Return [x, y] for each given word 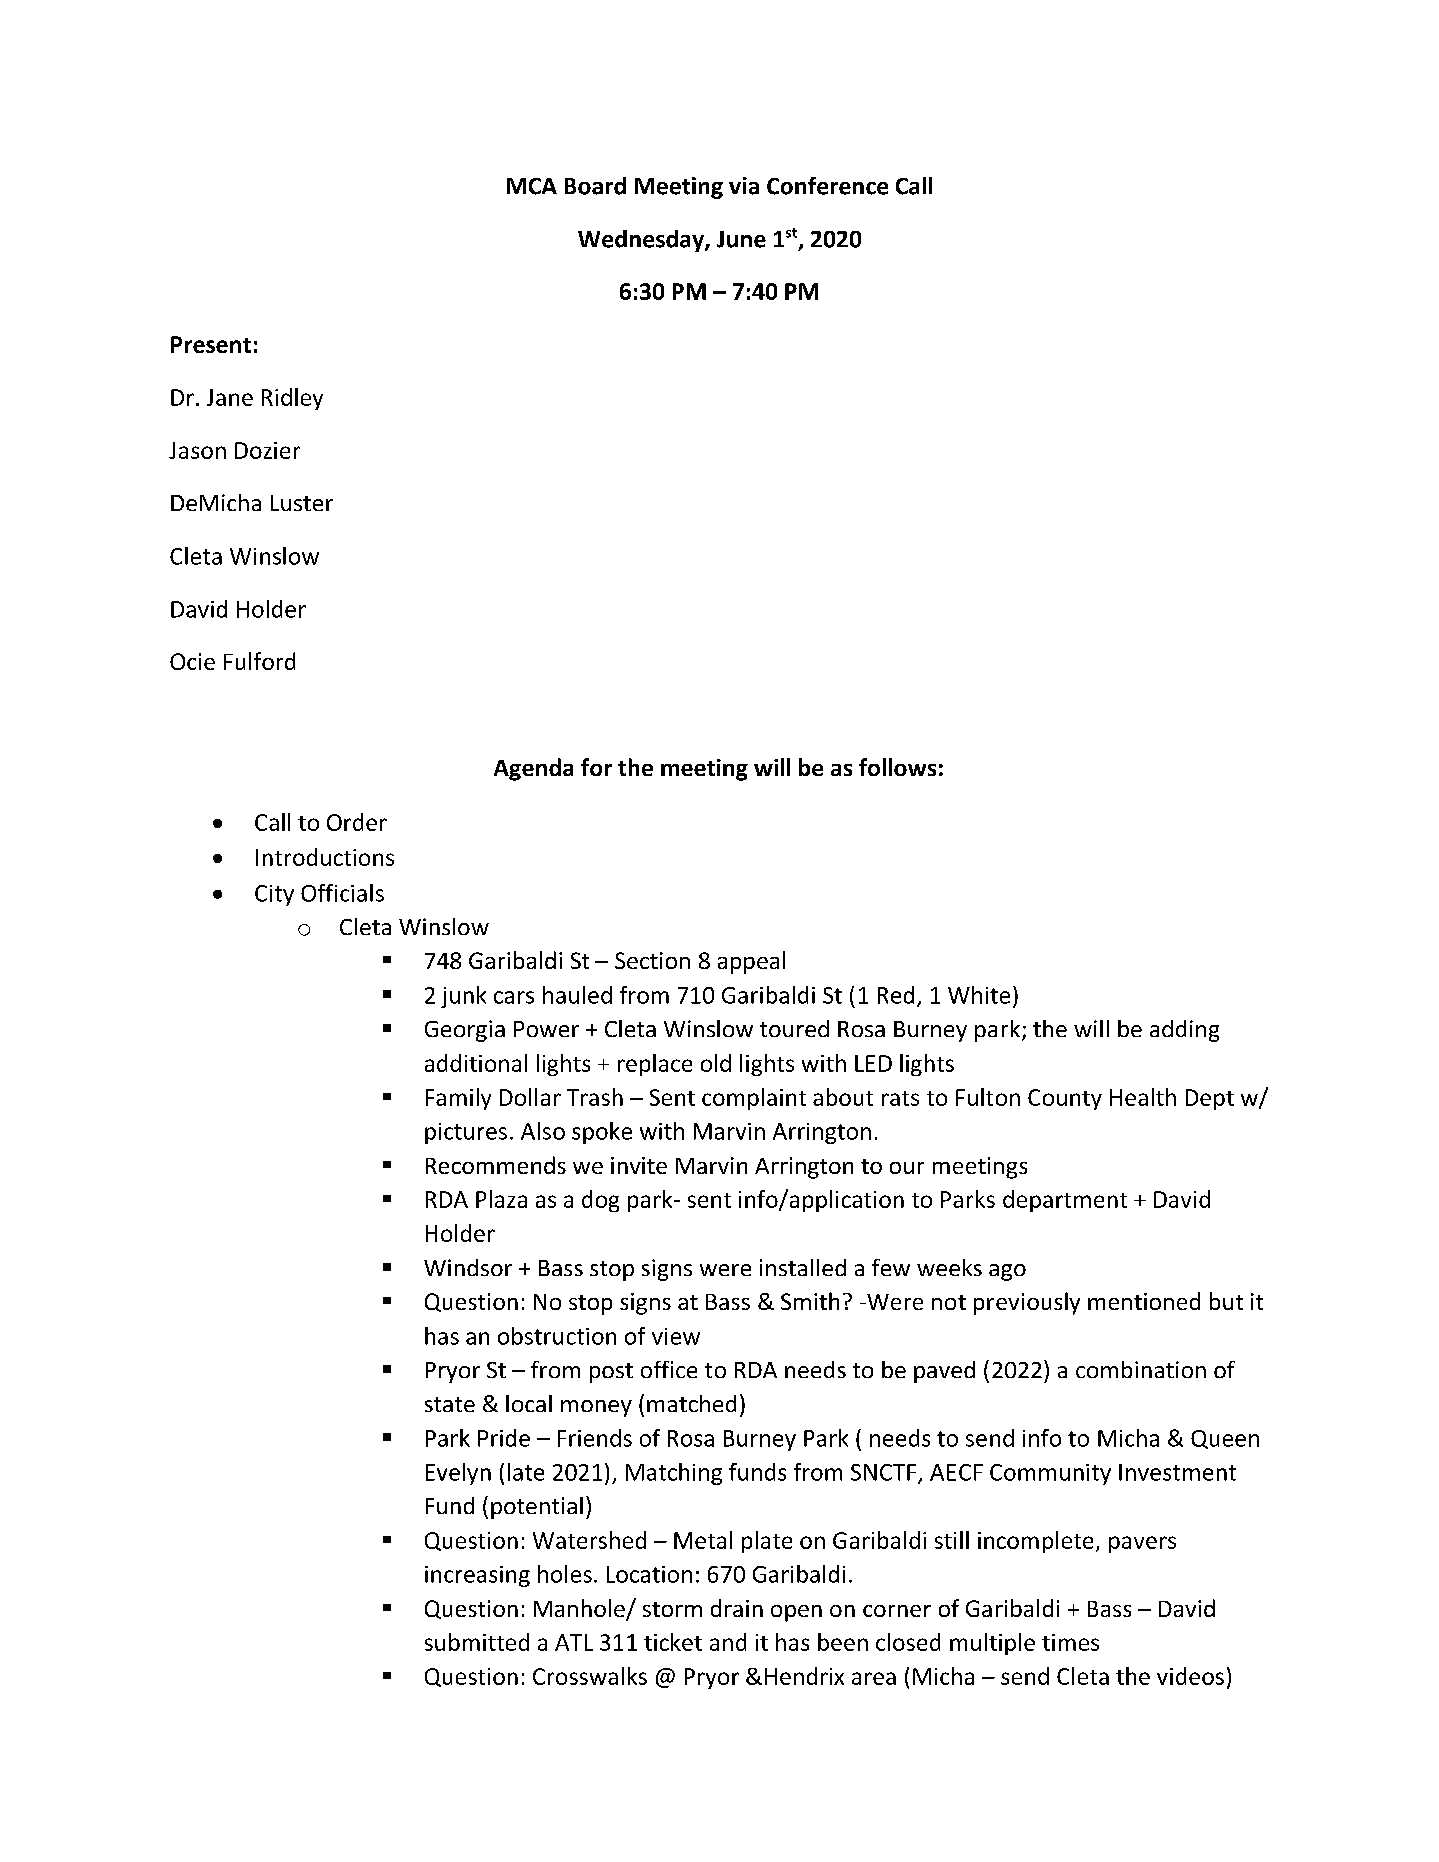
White [979, 995]
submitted [477, 1642]
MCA [532, 186]
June [741, 239]
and [728, 1642]
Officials [342, 893]
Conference [827, 186]
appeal [751, 962]
